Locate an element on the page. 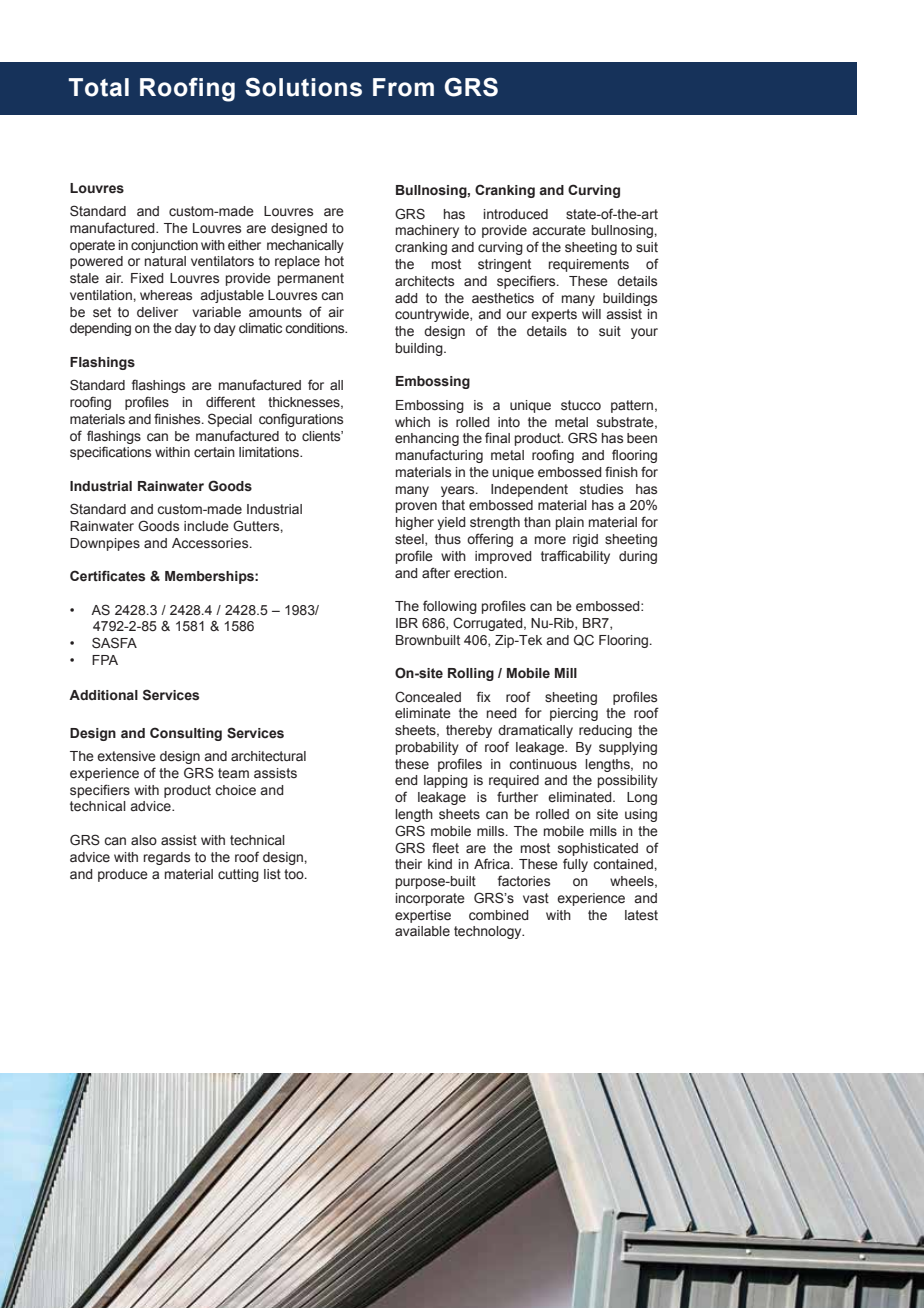 The image size is (924, 1308). probability is located at coordinates (427, 748).
